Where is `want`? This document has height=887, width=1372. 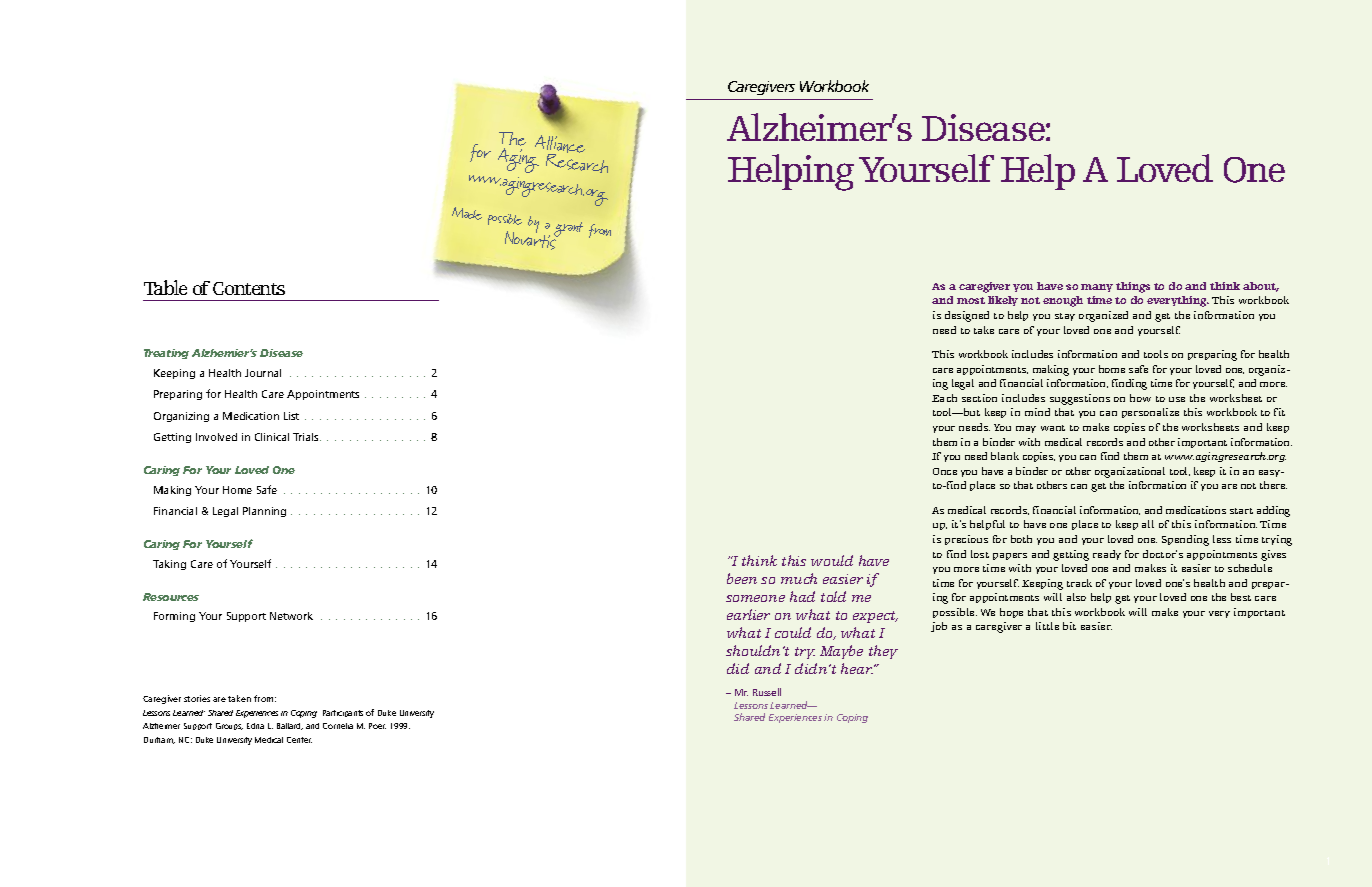
want is located at coordinates (1053, 428).
